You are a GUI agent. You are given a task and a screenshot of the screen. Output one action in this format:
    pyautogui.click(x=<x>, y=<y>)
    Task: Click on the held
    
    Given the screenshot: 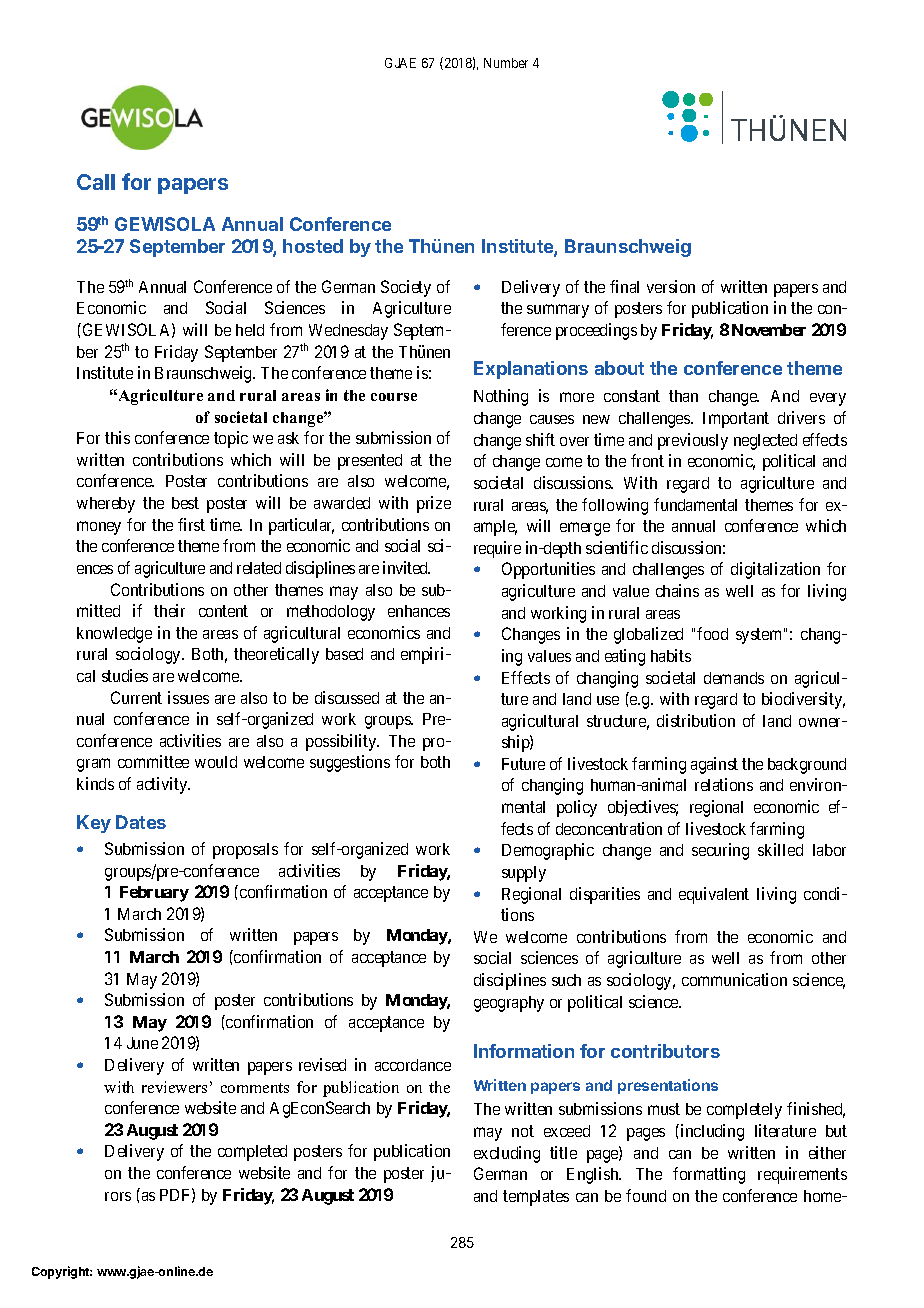 What is the action you would take?
    pyautogui.click(x=250, y=330)
